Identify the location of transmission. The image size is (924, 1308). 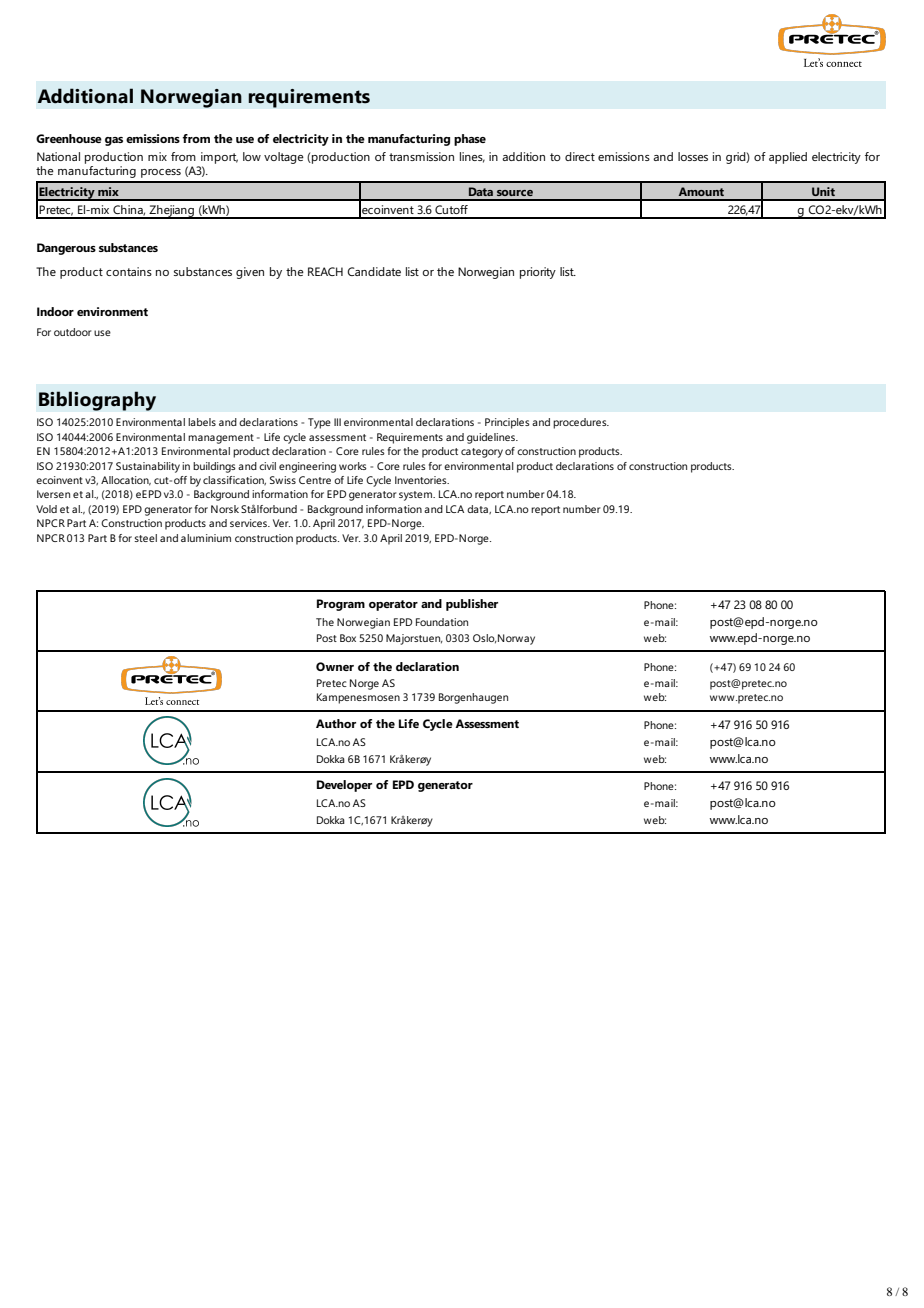
(421, 156).
